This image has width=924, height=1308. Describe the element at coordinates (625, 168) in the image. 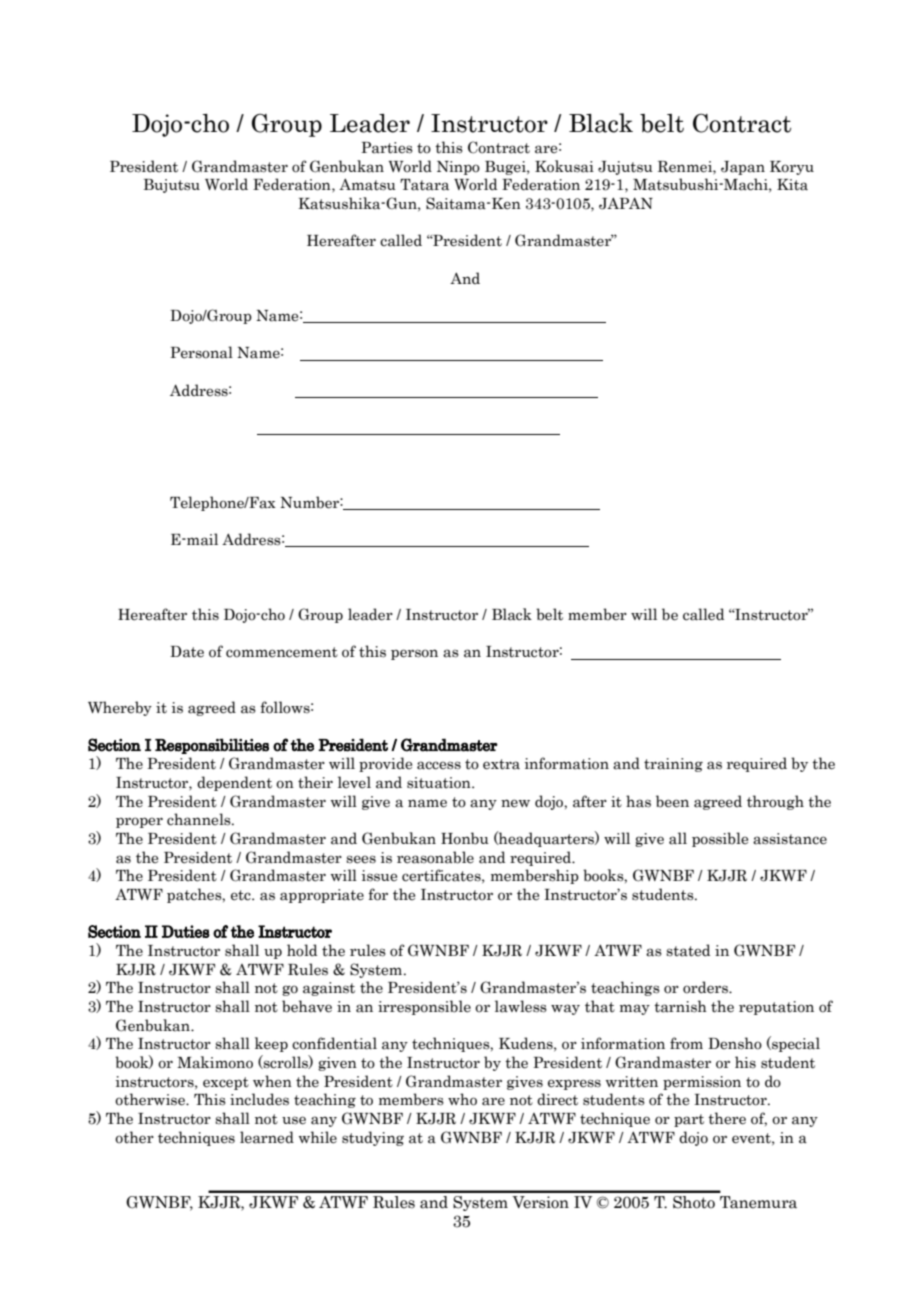

I see `Jujutsu` at that location.
